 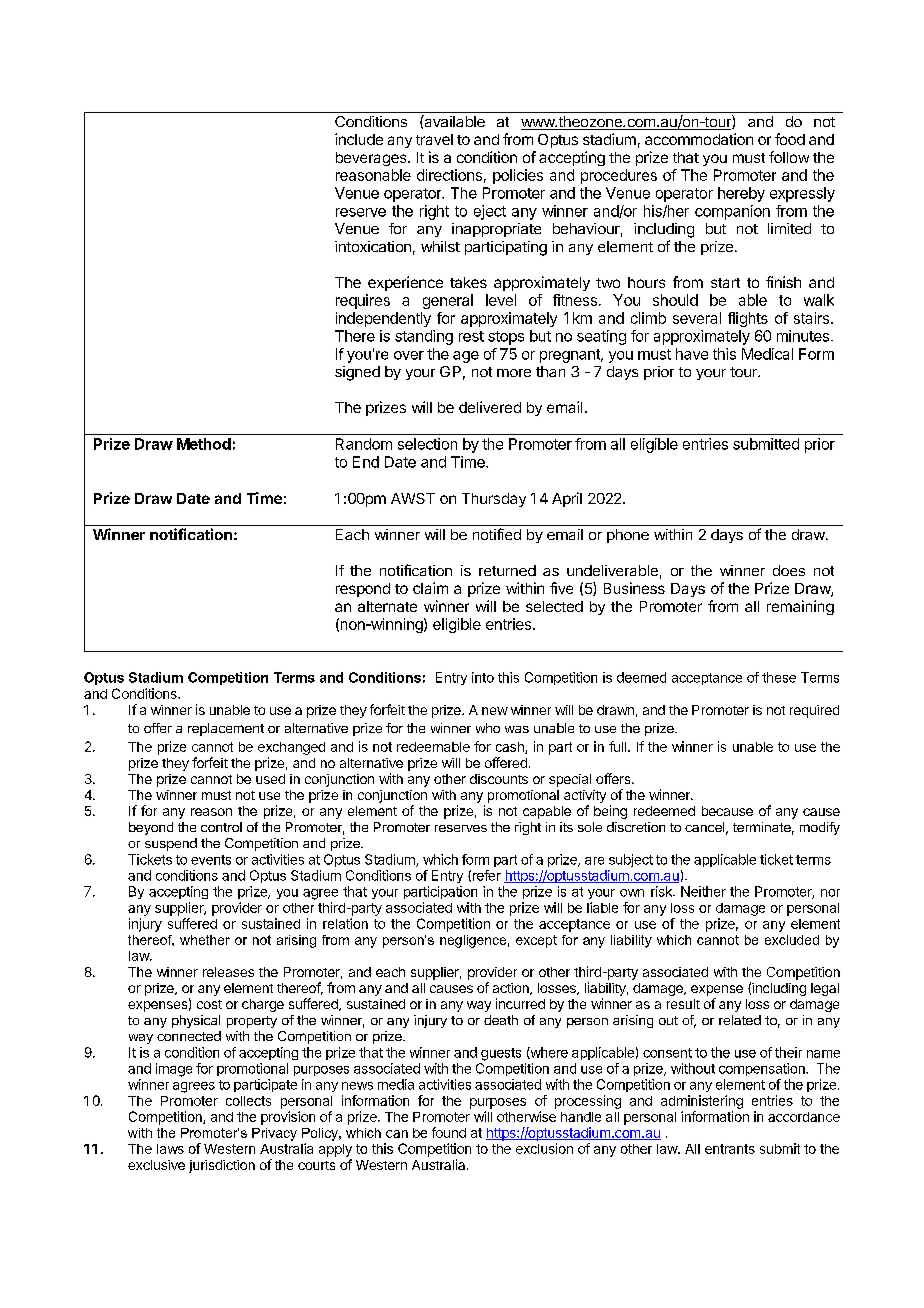 I want to click on Medical, so click(x=767, y=354).
